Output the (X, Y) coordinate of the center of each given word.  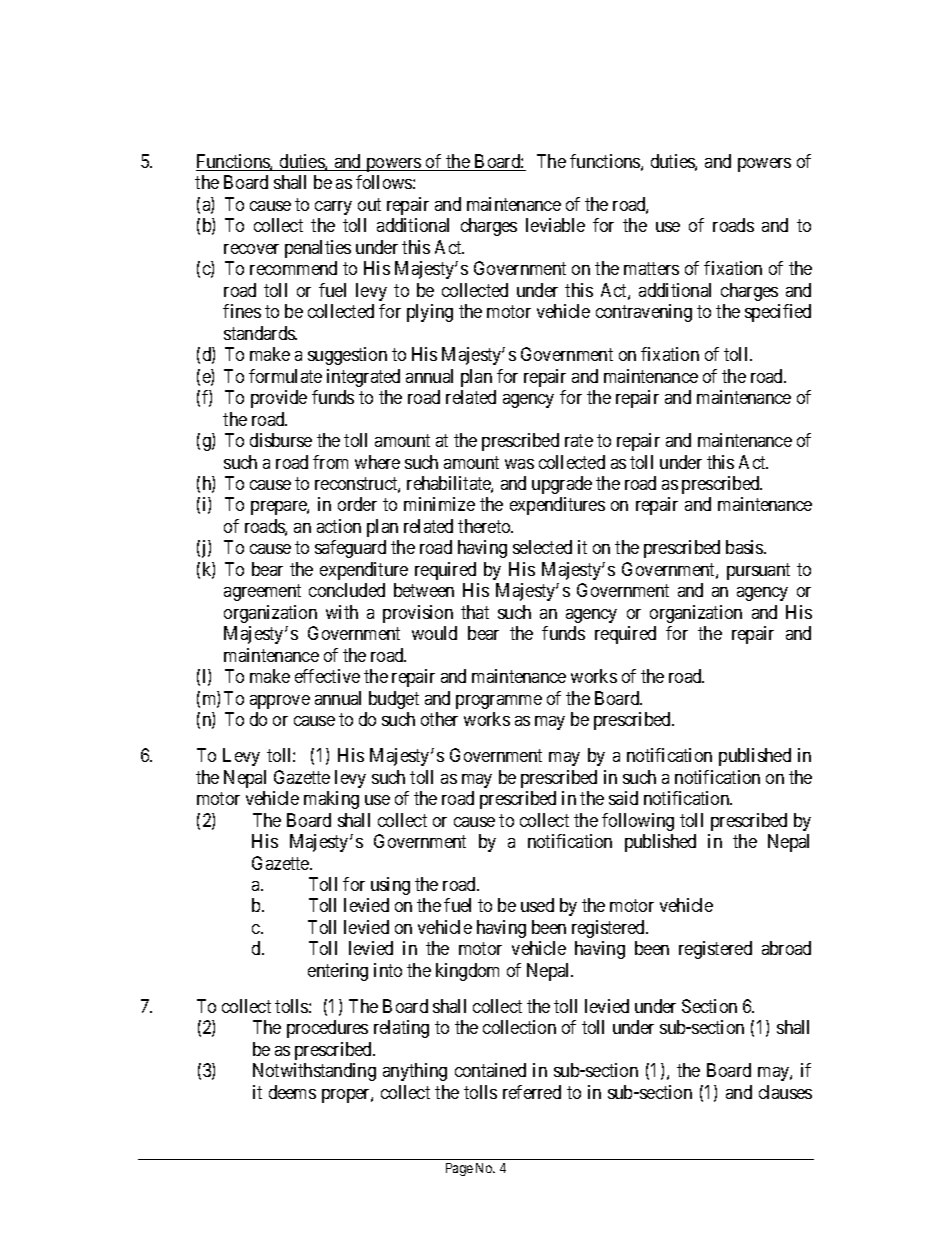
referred (532, 1092)
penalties (318, 249)
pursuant (758, 571)
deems (292, 1092)
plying (430, 313)
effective (327, 676)
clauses (785, 1092)
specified (778, 313)
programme (499, 702)
